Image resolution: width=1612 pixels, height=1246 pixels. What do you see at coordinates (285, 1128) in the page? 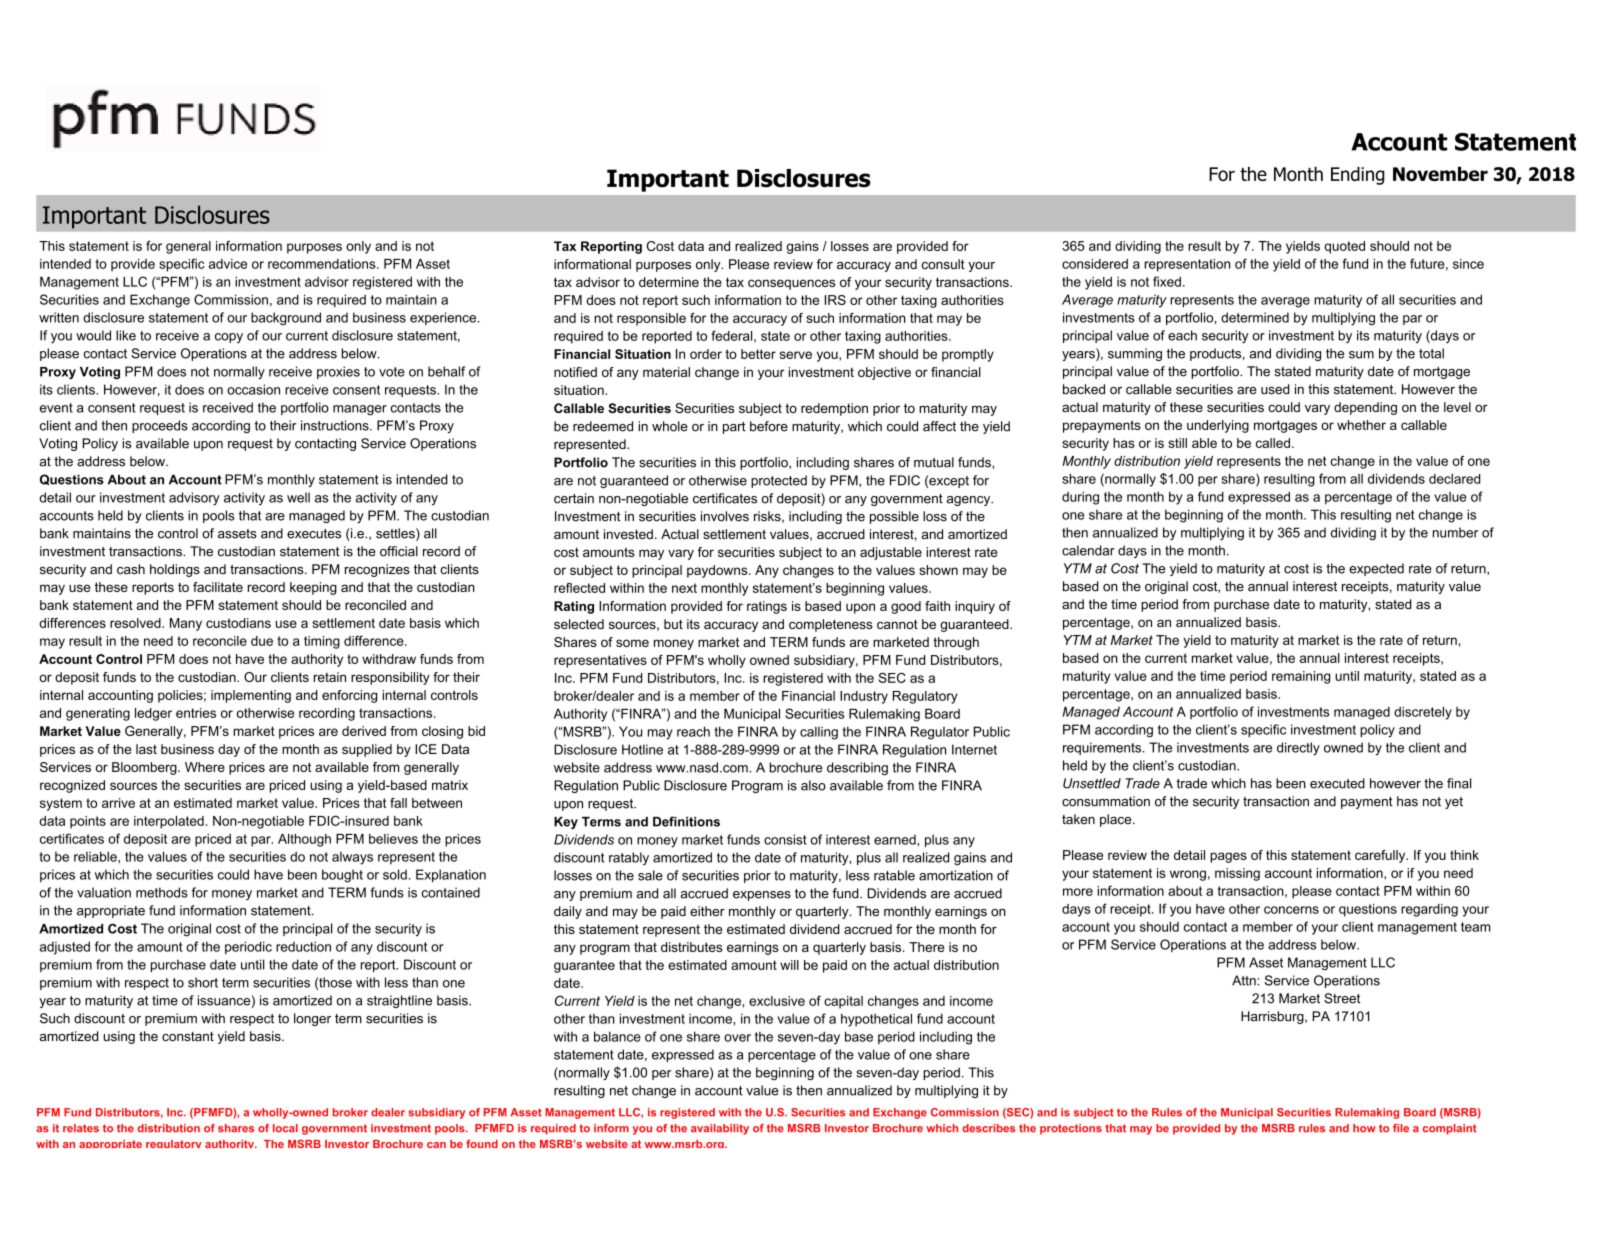
I see `local` at bounding box center [285, 1128].
